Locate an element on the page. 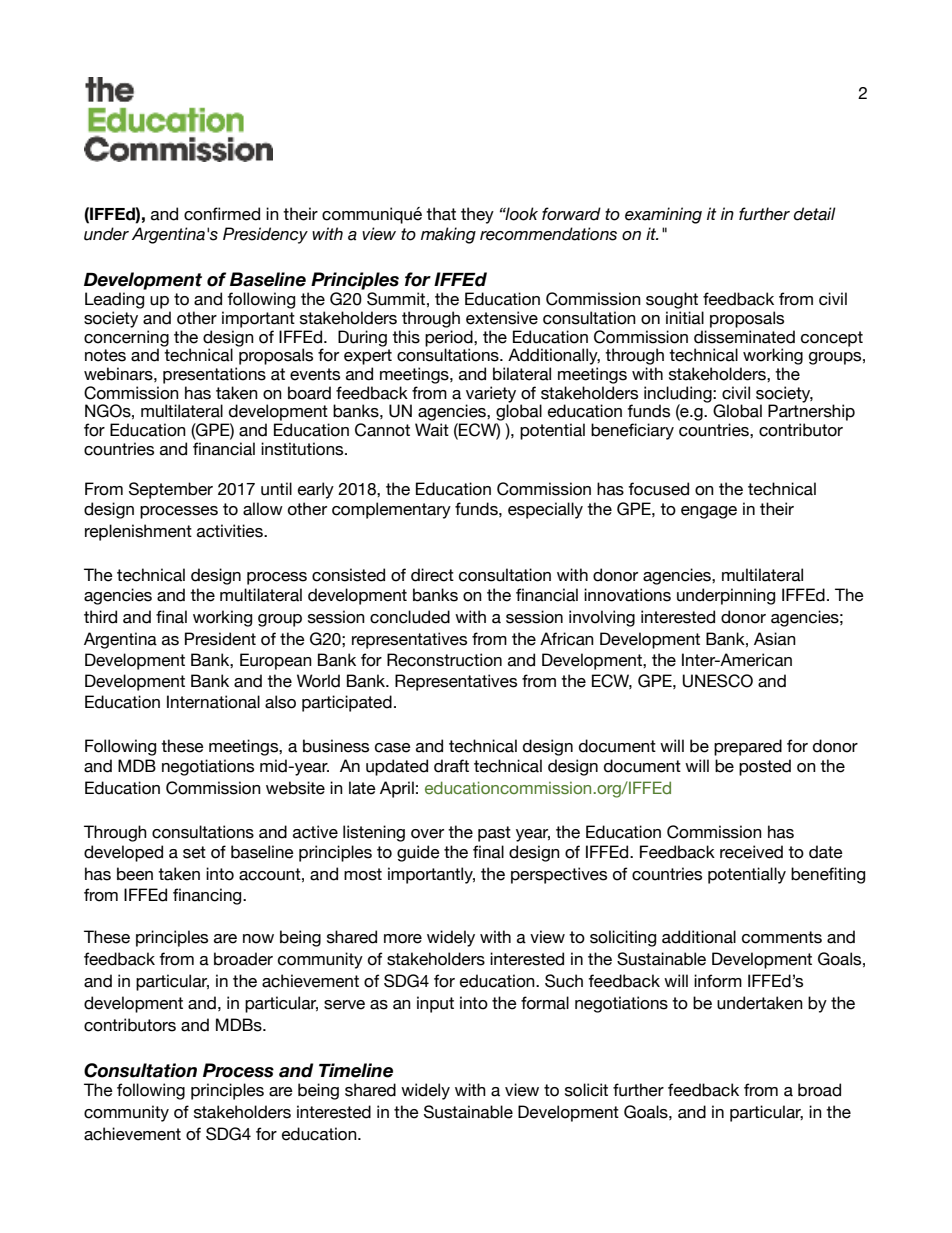 The height and width of the page is (1233, 952). input is located at coordinates (435, 1004).
